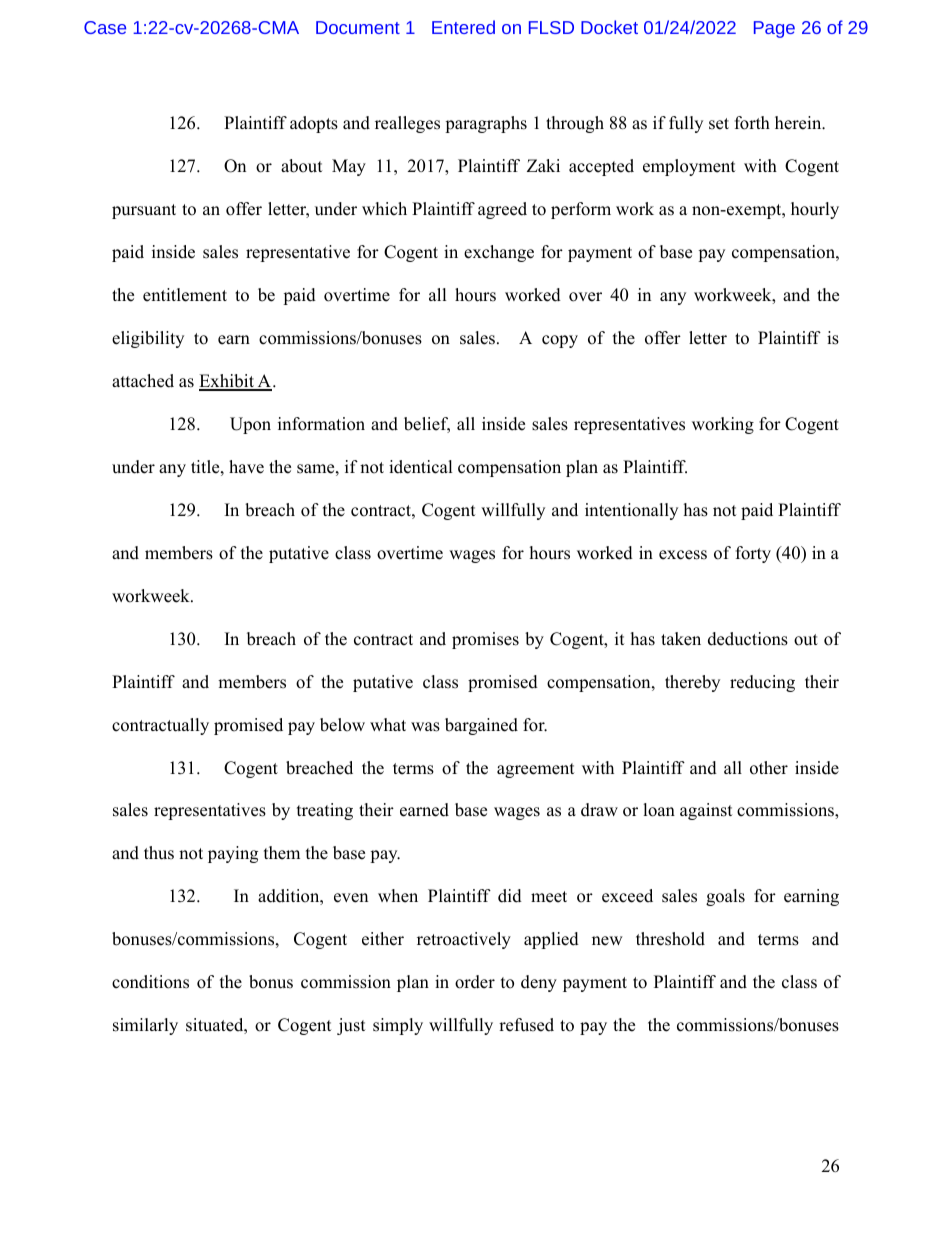 The width and height of the image is (952, 1233). What do you see at coordinates (144, 211) in the image?
I see `pursuant` at bounding box center [144, 211].
